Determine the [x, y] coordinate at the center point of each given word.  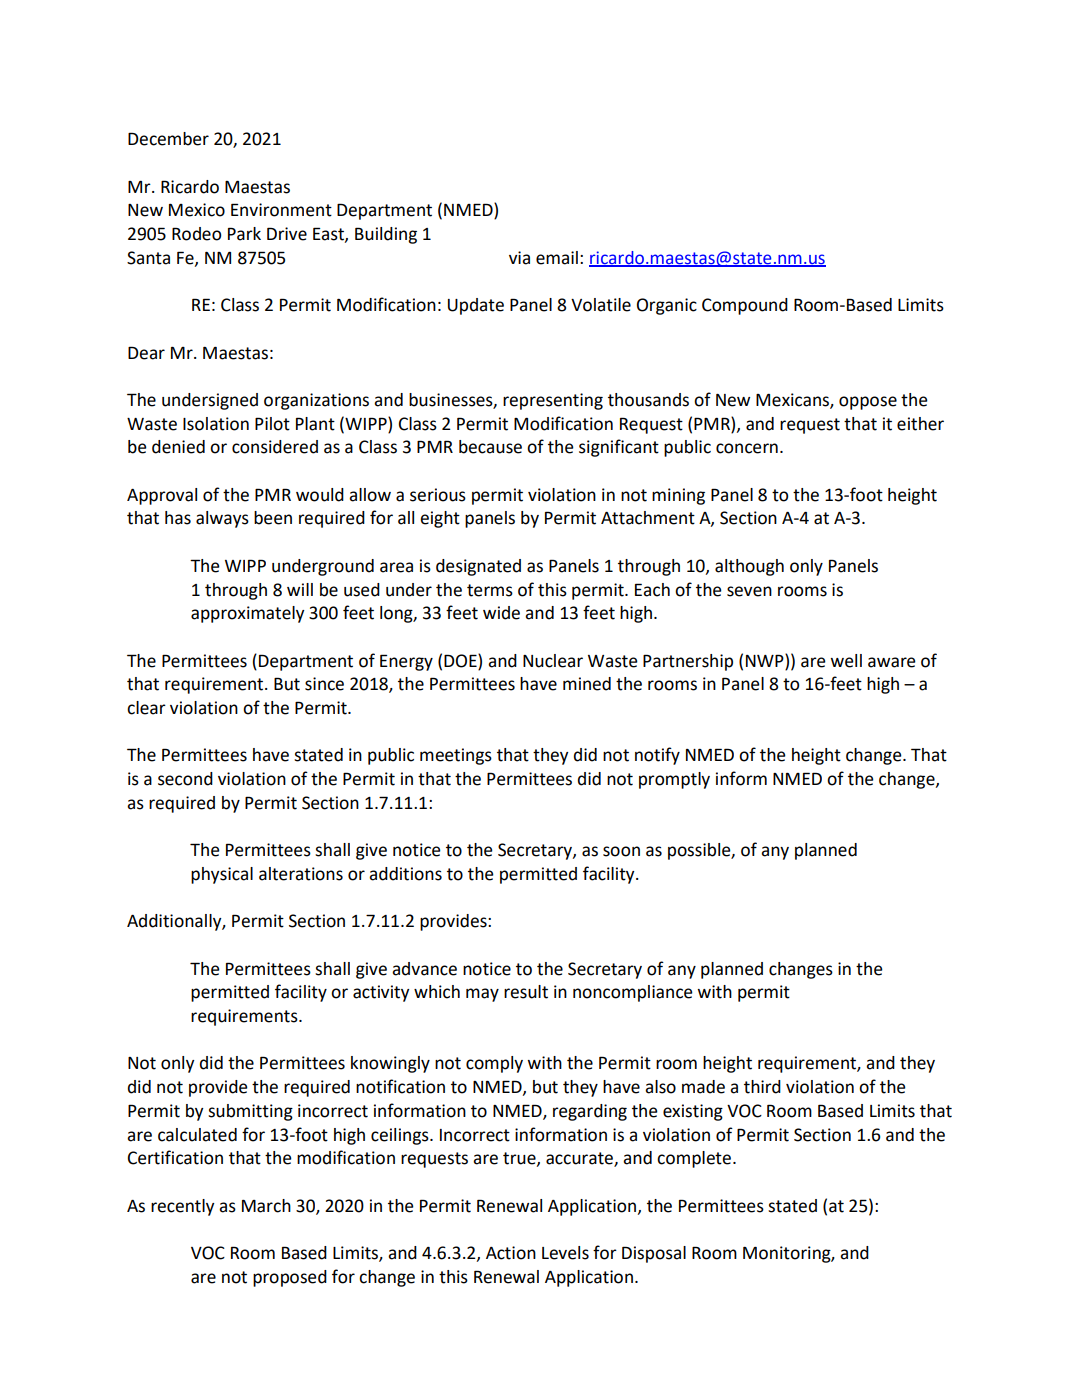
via [519, 258]
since [324, 684]
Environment [281, 210]
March [266, 1206]
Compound [745, 306]
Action [511, 1253]
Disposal [654, 1254]
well [846, 661]
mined [587, 684]
